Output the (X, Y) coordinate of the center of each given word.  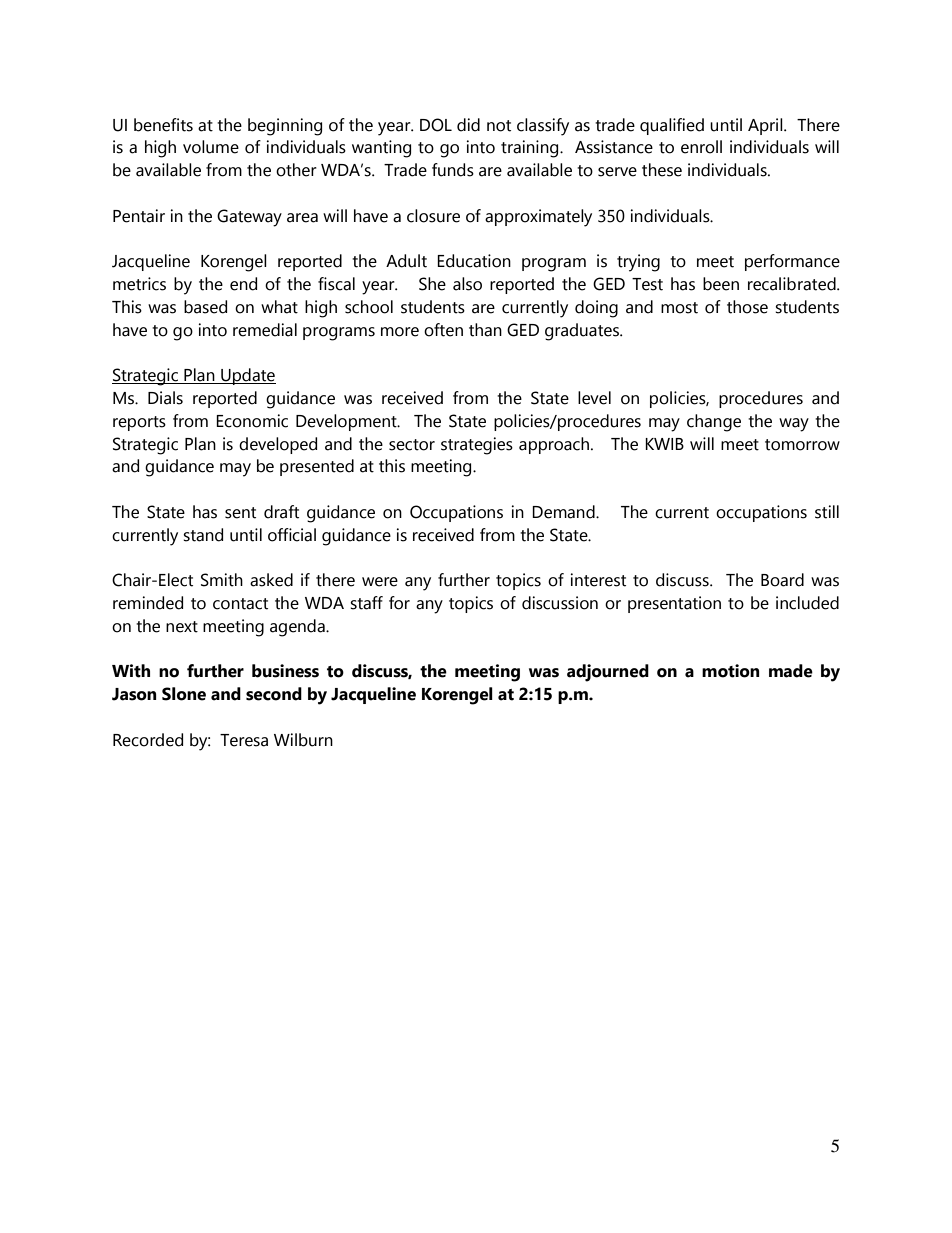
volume (211, 147)
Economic (252, 421)
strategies (477, 446)
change (714, 423)
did (468, 125)
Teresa (244, 740)
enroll (701, 147)
